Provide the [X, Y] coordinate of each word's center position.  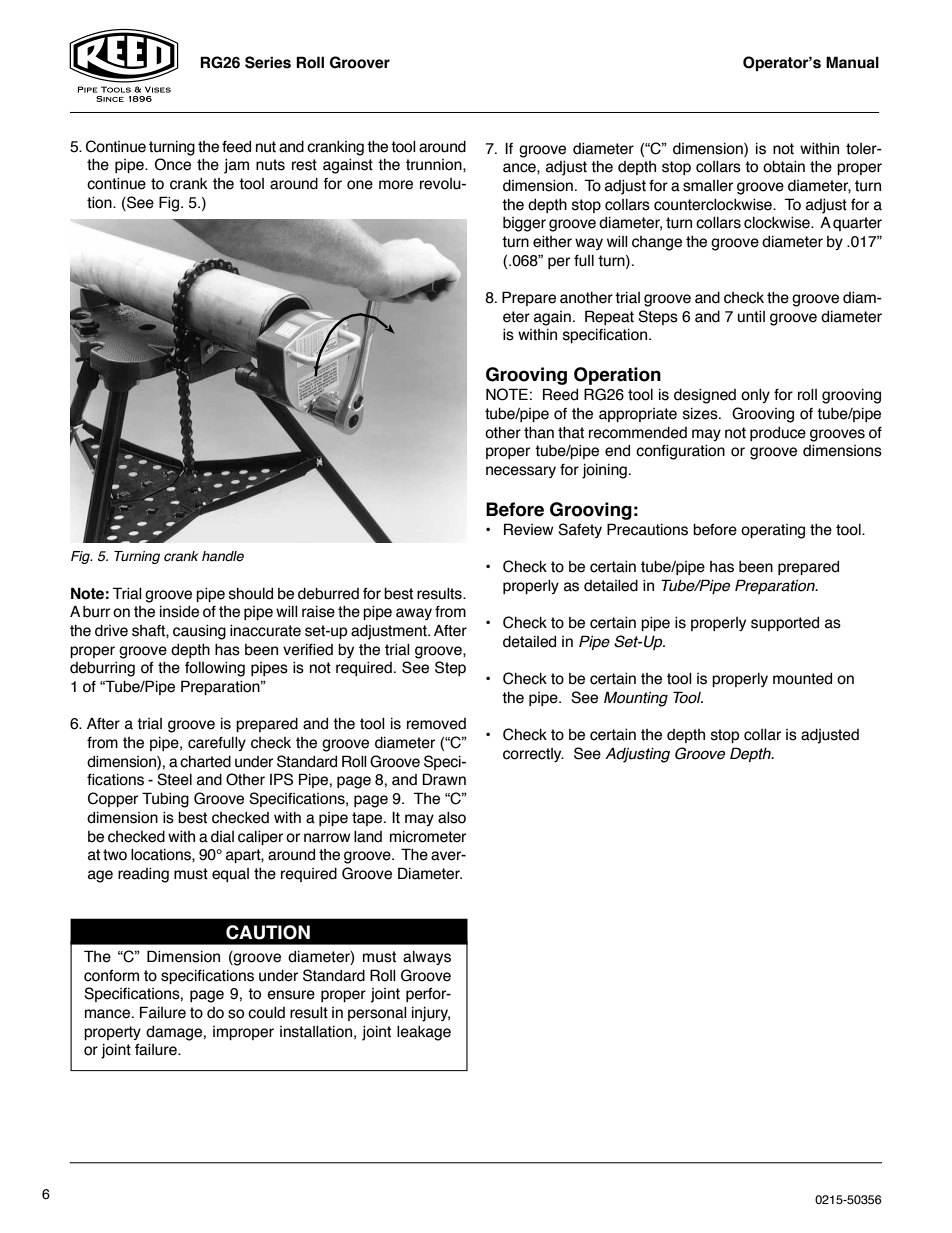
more [396, 185]
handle [223, 556]
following [215, 669]
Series [268, 62]
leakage [424, 1033]
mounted [802, 679]
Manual [852, 62]
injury [431, 1014]
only [755, 396]
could [266, 1013]
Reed [560, 394]
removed [436, 724]
